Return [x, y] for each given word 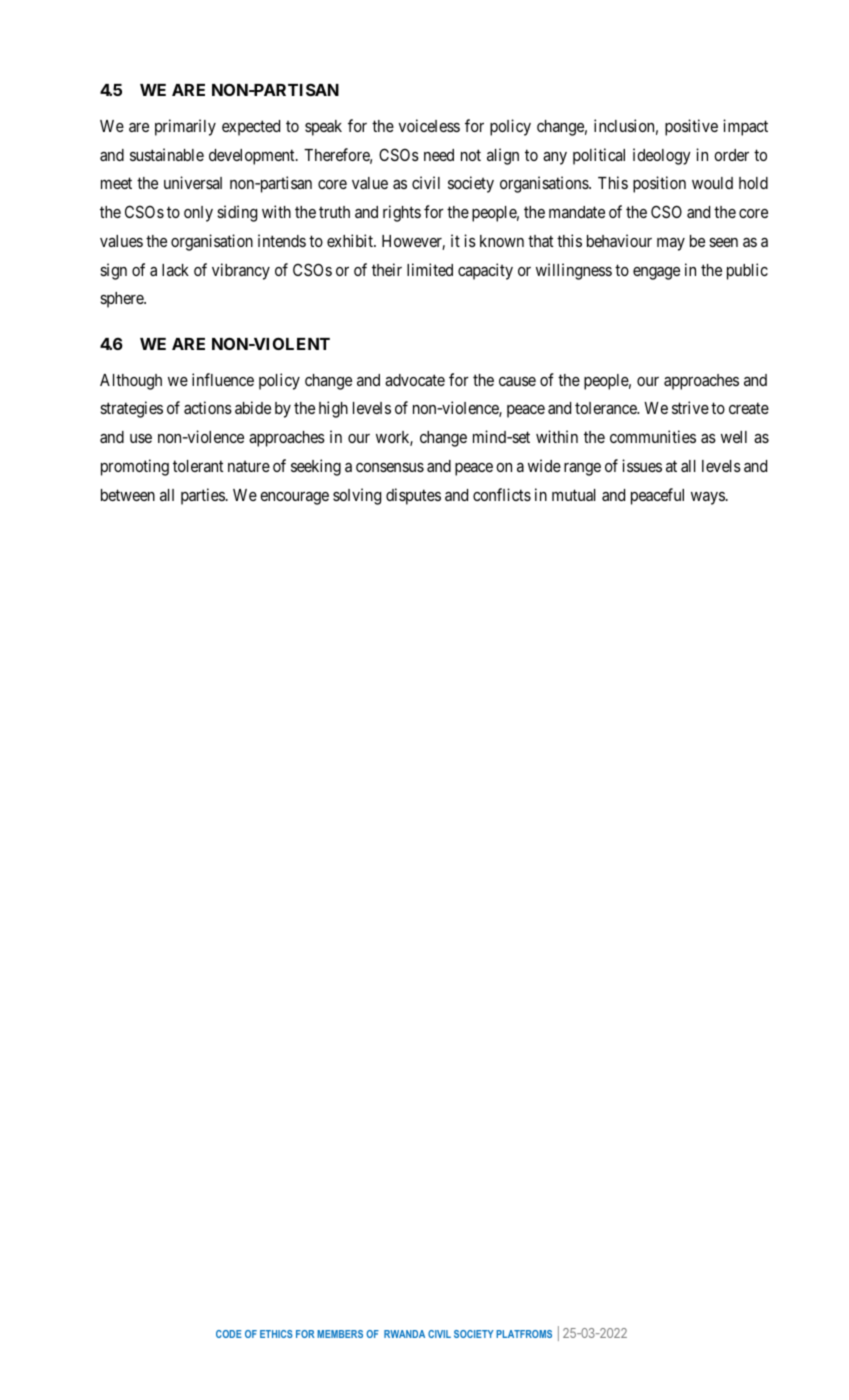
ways [708, 498]
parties [203, 496]
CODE [229, 1334]
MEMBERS [340, 1334]
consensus [390, 467]
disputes [413, 496]
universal [193, 182]
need [439, 155]
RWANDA [404, 1334]
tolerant [198, 466]
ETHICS [276, 1334]
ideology [662, 156]
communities [653, 436]
